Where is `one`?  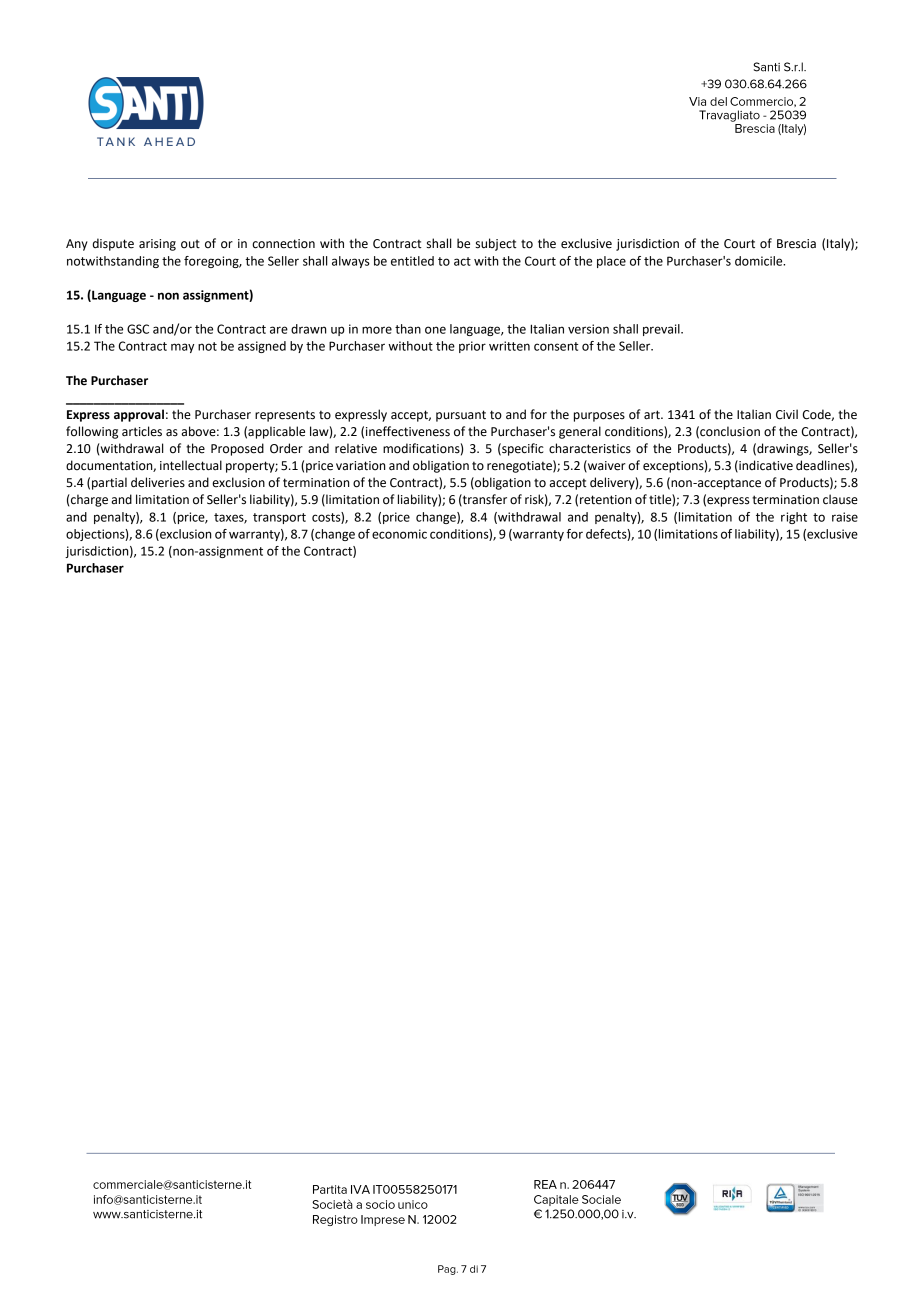 one is located at coordinates (435, 330).
